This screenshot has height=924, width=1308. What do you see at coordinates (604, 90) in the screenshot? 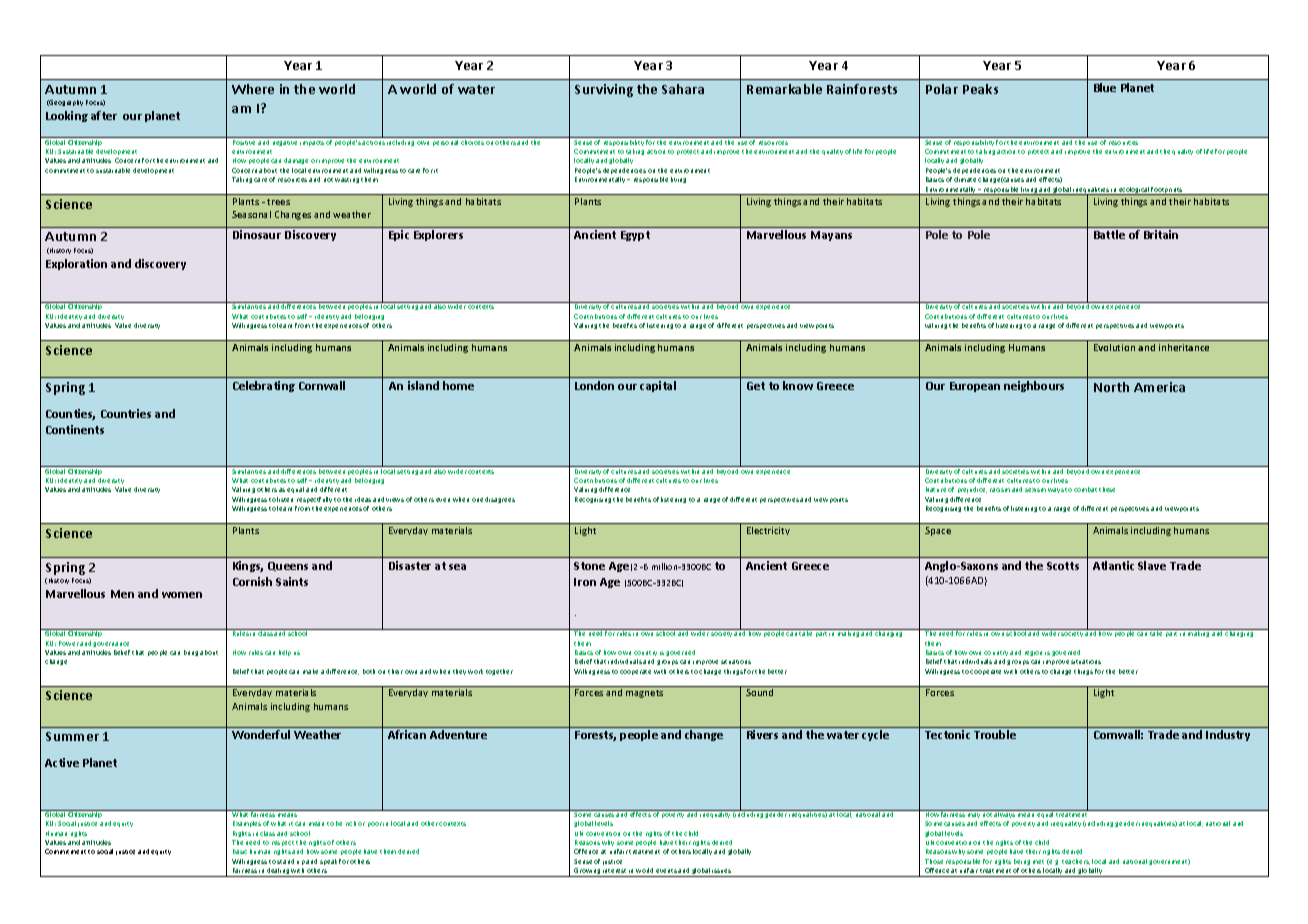
I see `Surviving` at bounding box center [604, 90].
